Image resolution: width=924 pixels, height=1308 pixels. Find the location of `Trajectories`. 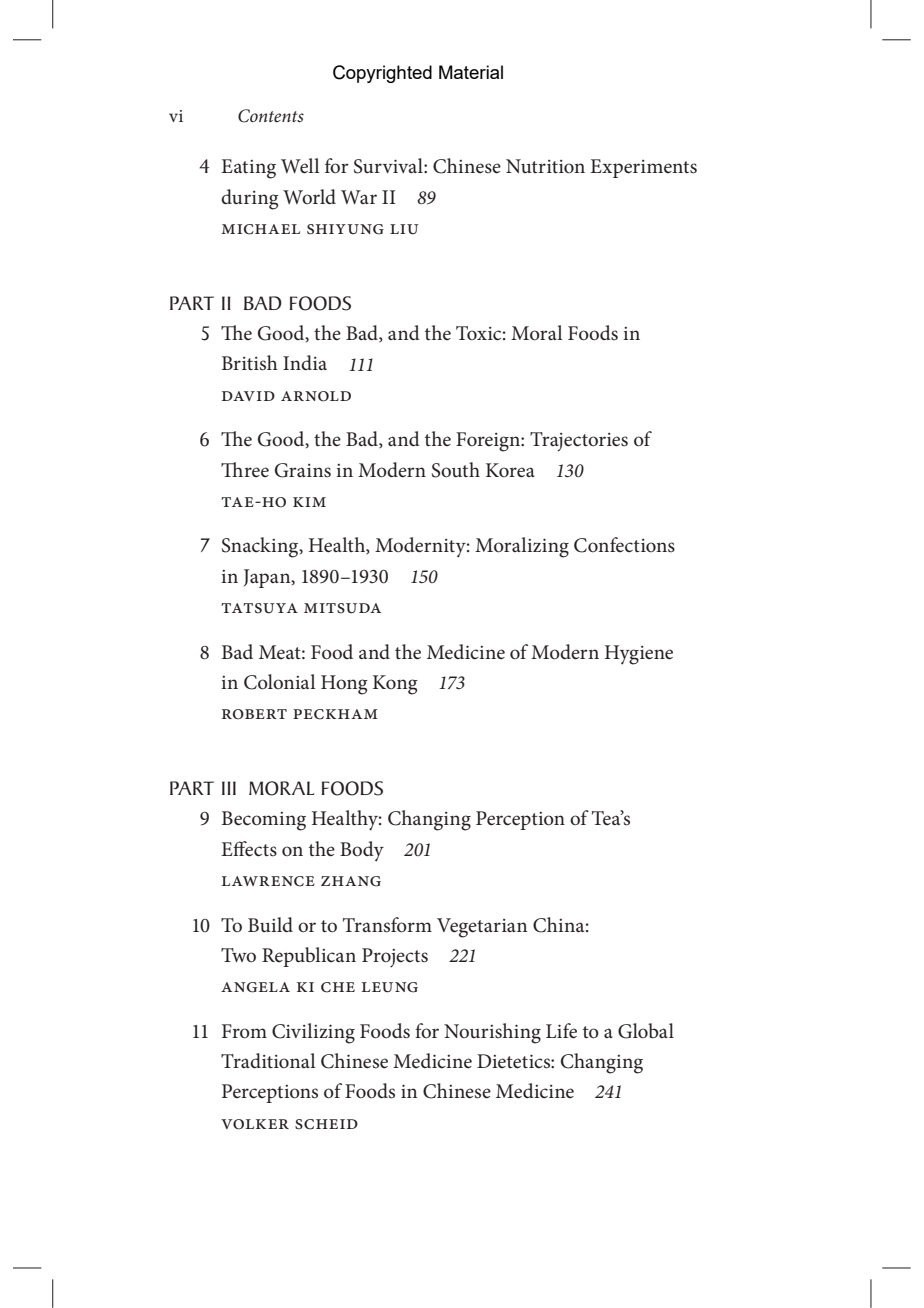

Trajectories is located at coordinates (579, 442).
